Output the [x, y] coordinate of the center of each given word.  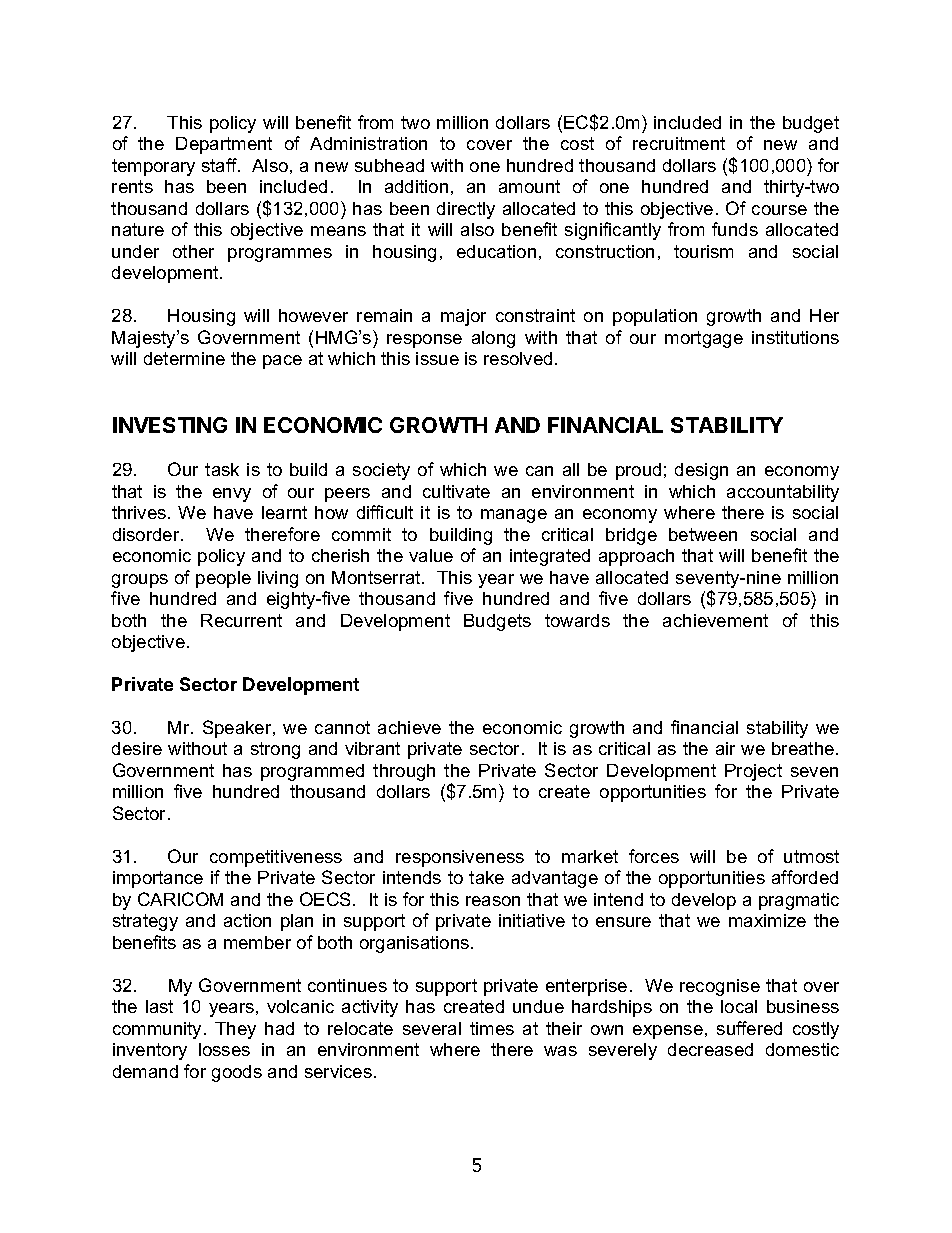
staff [221, 165]
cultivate [456, 491]
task [222, 469]
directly [466, 210]
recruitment [679, 143]
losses [224, 1049]
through [404, 772]
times [492, 1028]
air [725, 748]
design [701, 471]
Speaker [238, 729]
